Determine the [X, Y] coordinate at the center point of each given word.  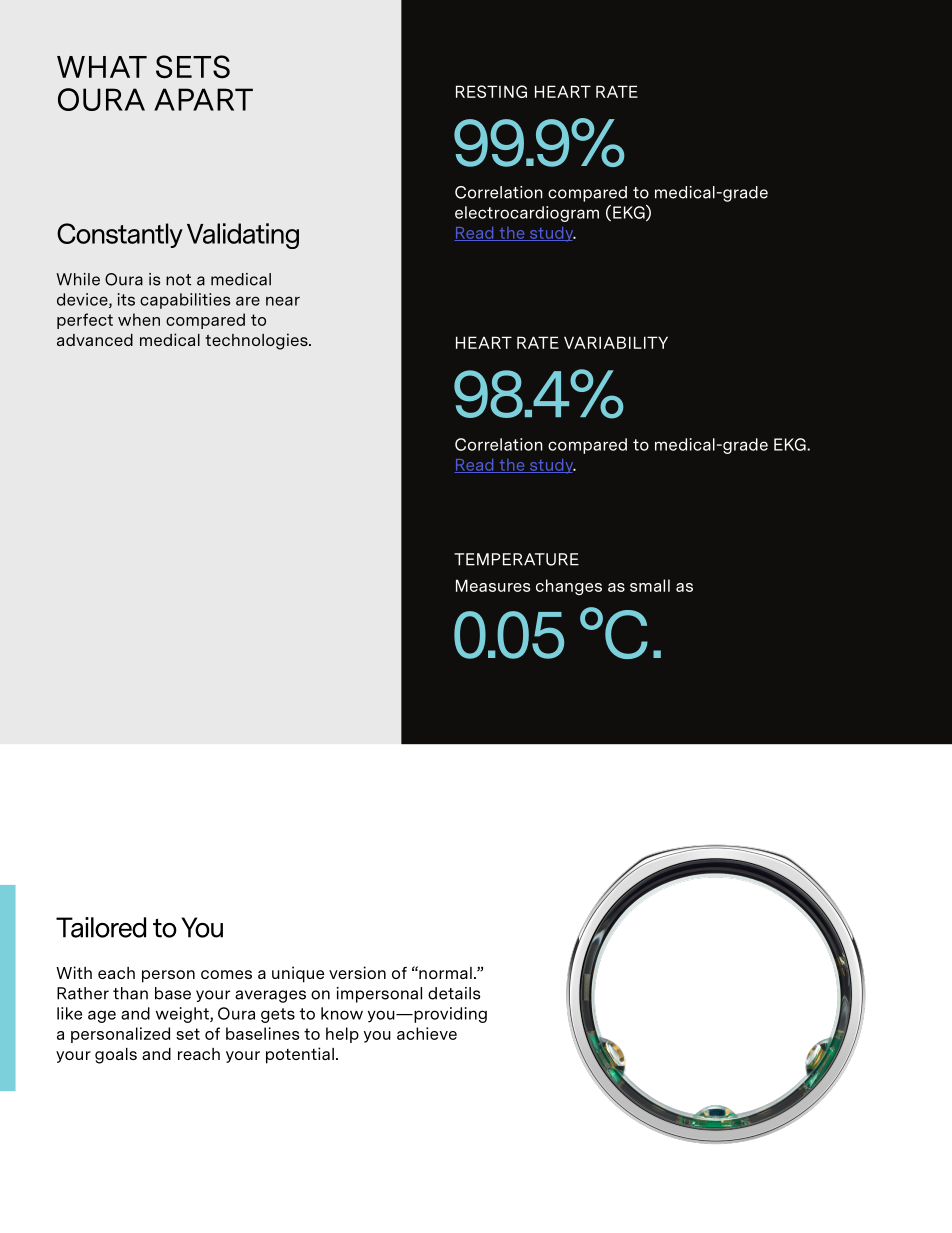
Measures [493, 585]
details [454, 993]
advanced [95, 340]
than [130, 993]
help [342, 1035]
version [357, 972]
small [650, 585]
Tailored [101, 927]
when [139, 319]
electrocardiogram [527, 214]
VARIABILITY [616, 342]
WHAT [102, 67]
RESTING [491, 91]
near [283, 301]
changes [569, 587]
